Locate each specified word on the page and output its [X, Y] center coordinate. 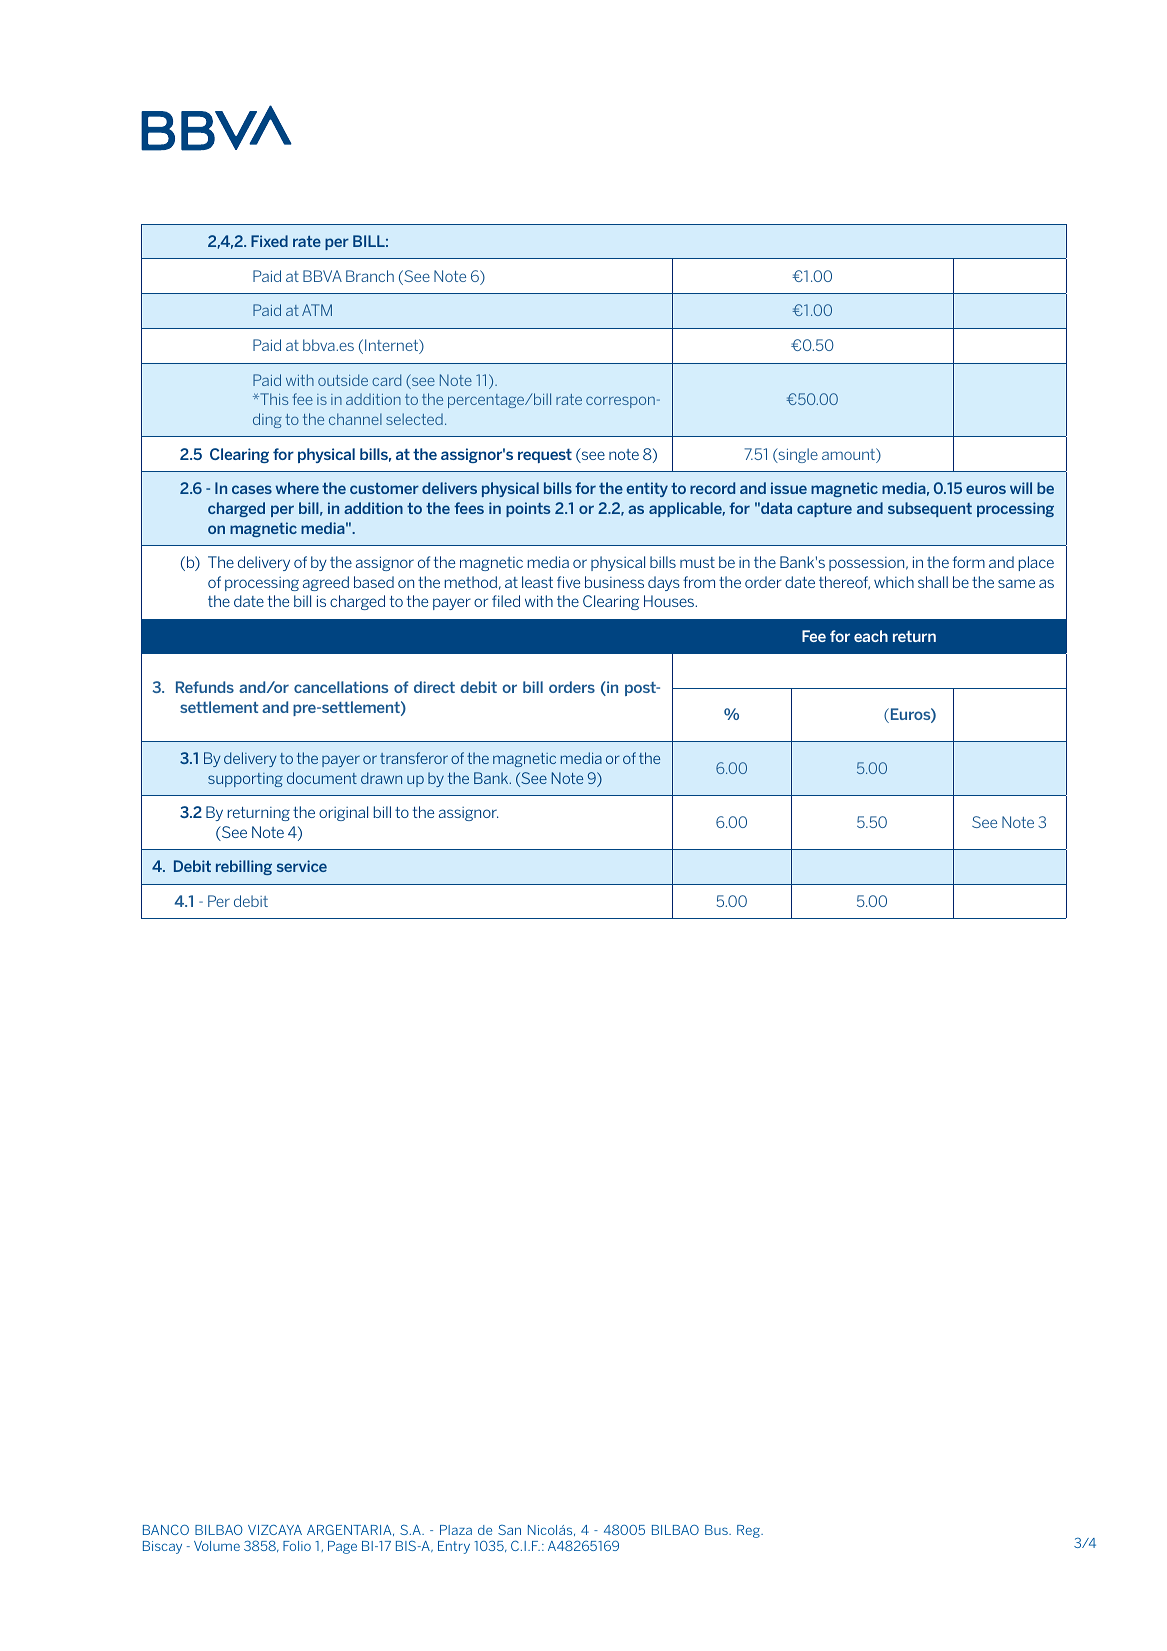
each [871, 636]
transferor [414, 758]
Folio [297, 1546]
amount [849, 455]
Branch [370, 276]
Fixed [269, 241]
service [302, 866]
